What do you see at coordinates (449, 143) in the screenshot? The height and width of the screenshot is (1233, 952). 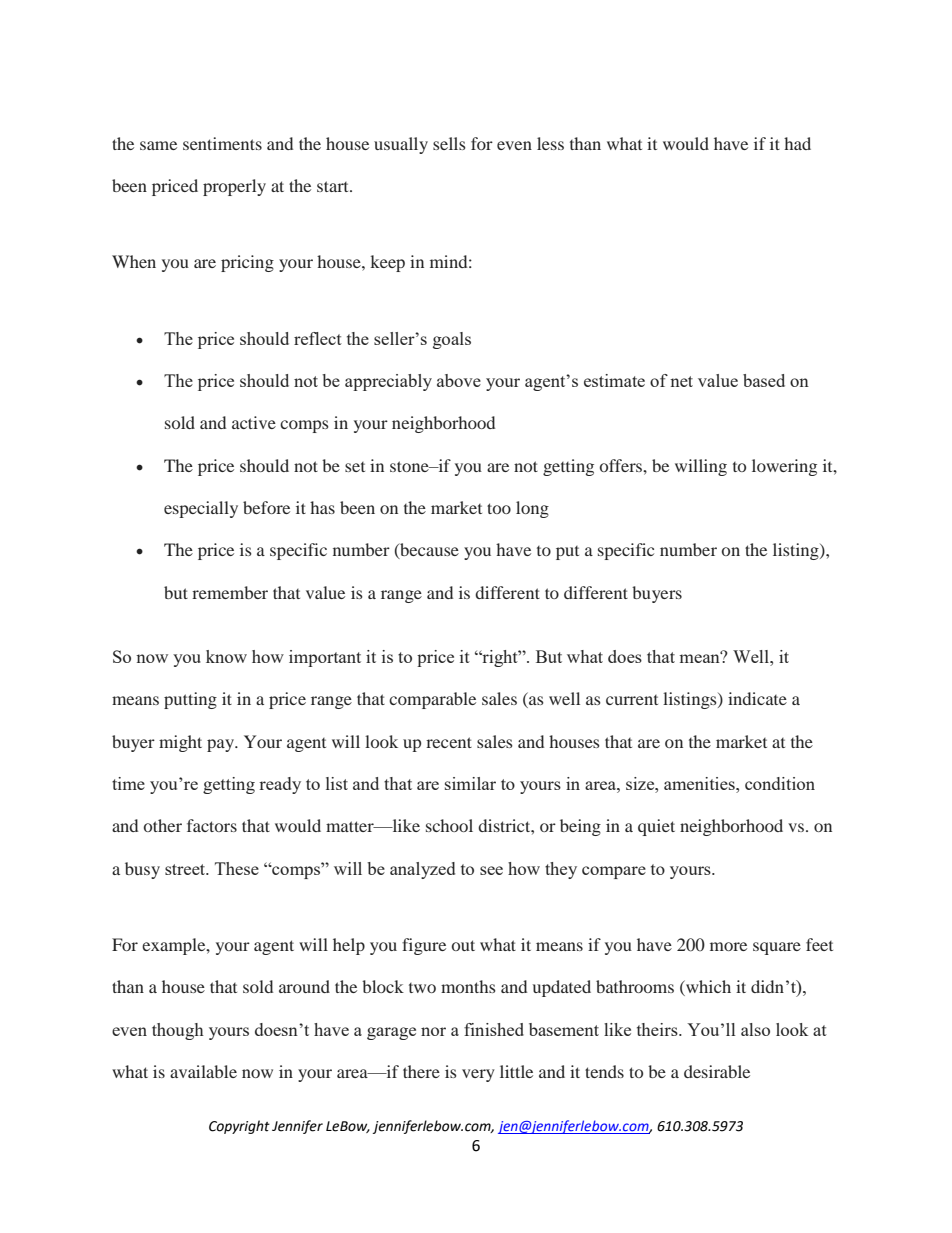 I see `sells` at bounding box center [449, 143].
